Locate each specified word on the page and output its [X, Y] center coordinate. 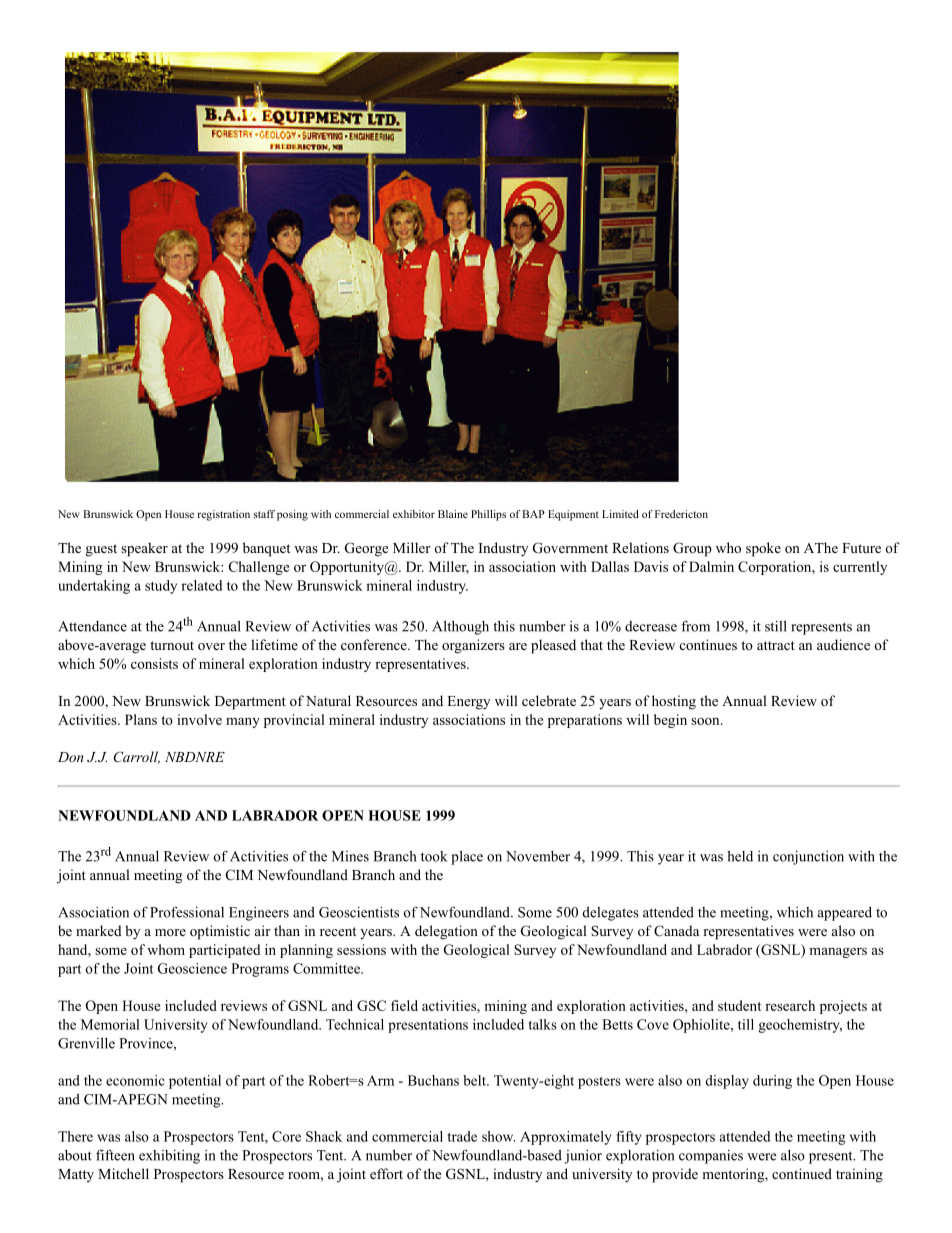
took [434, 856]
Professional [187, 912]
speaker [144, 549]
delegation [446, 932]
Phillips [488, 515]
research [790, 1005]
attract [776, 645]
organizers [473, 646]
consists [154, 663]
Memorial [110, 1024]
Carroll [136, 757]
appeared [845, 914]
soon [705, 721]
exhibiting [169, 1157]
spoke [763, 549]
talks [543, 1024]
